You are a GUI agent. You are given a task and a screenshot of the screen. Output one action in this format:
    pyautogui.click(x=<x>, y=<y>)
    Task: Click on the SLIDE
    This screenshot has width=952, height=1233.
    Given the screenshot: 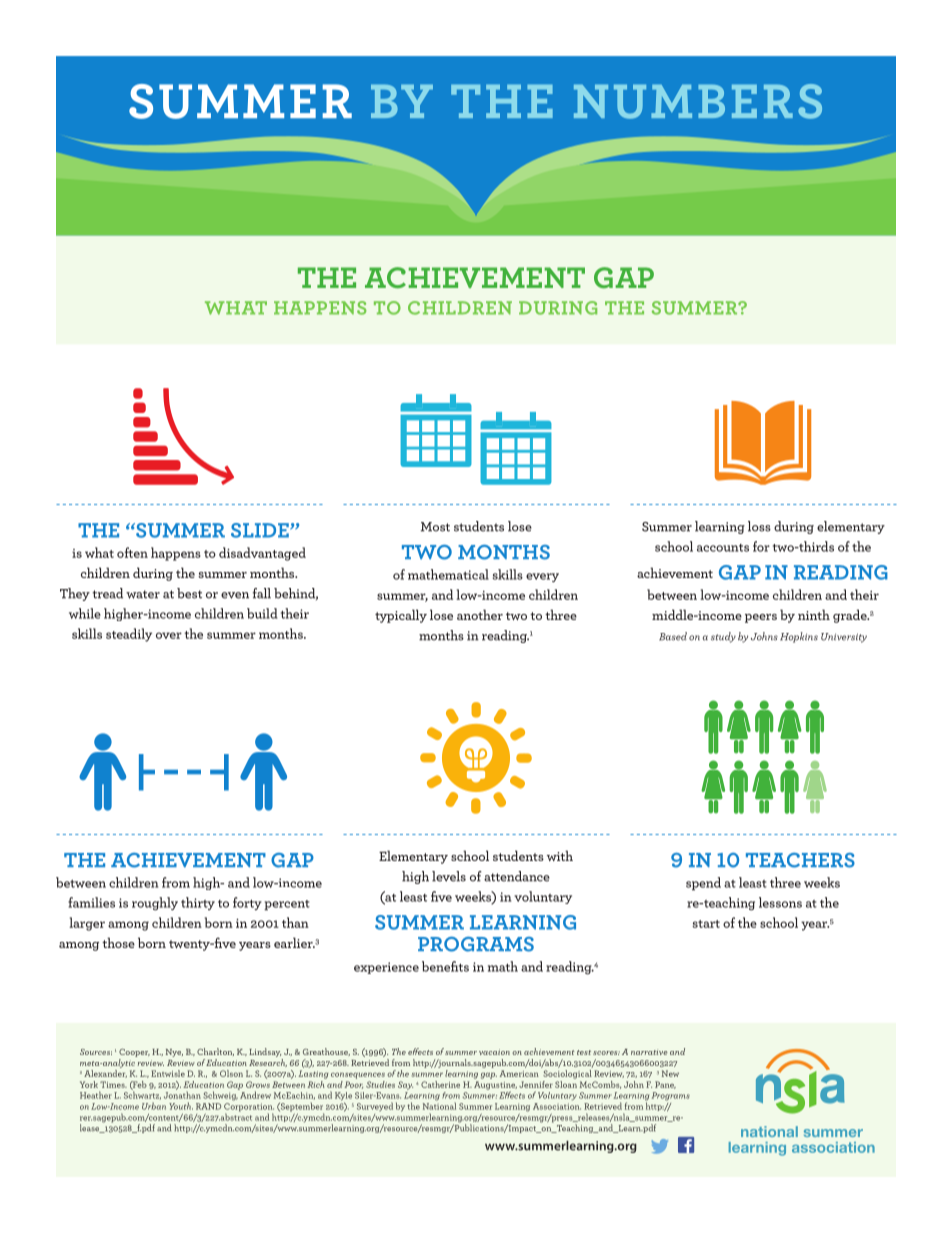 What is the action you would take?
    pyautogui.click(x=261, y=530)
